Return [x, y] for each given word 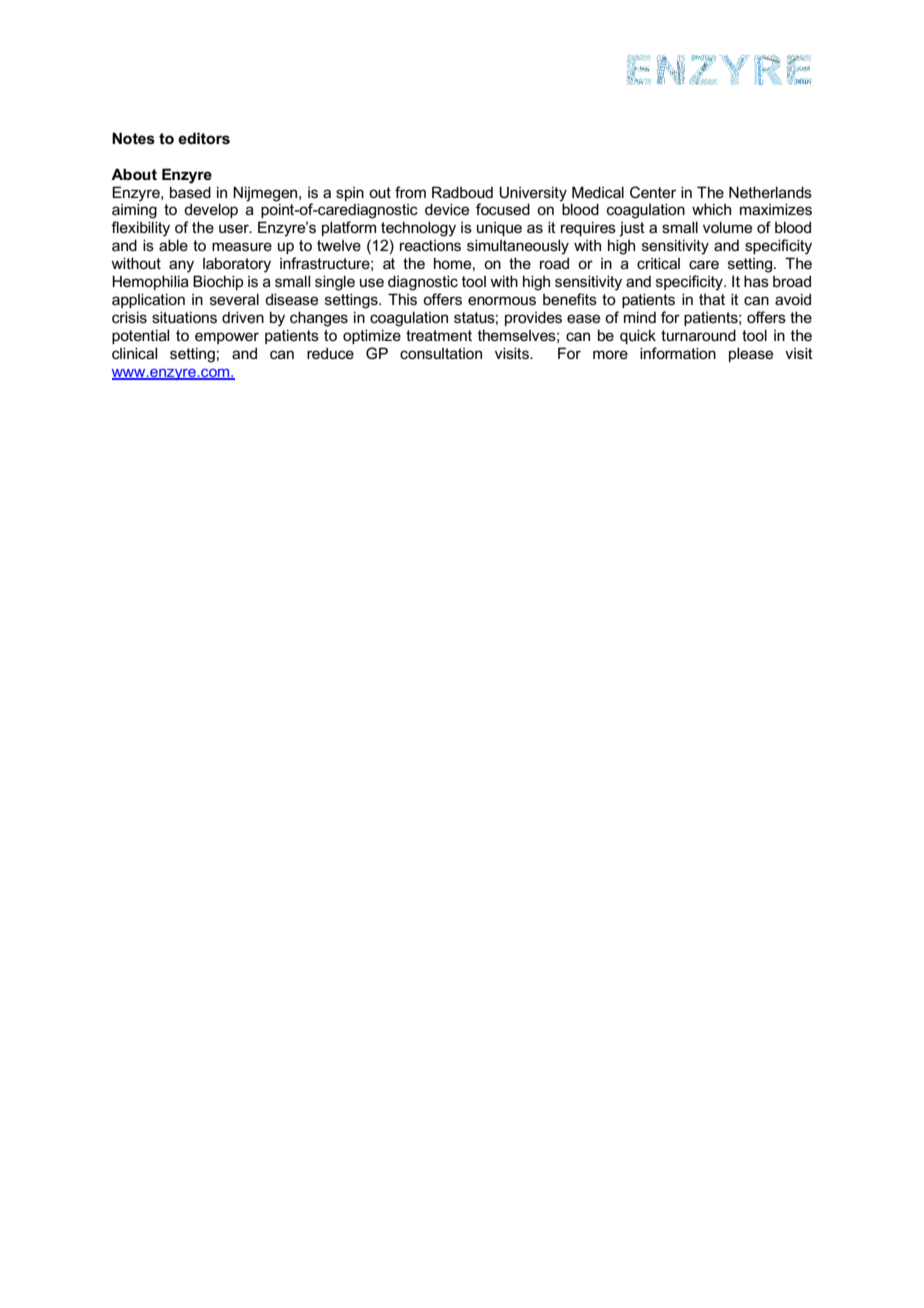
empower [227, 338]
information [678, 353]
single [335, 283]
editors [204, 138]
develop [211, 210]
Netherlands [770, 192]
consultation [441, 353]
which [711, 209]
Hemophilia [150, 282]
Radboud [462, 192]
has [756, 281]
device [447, 209]
